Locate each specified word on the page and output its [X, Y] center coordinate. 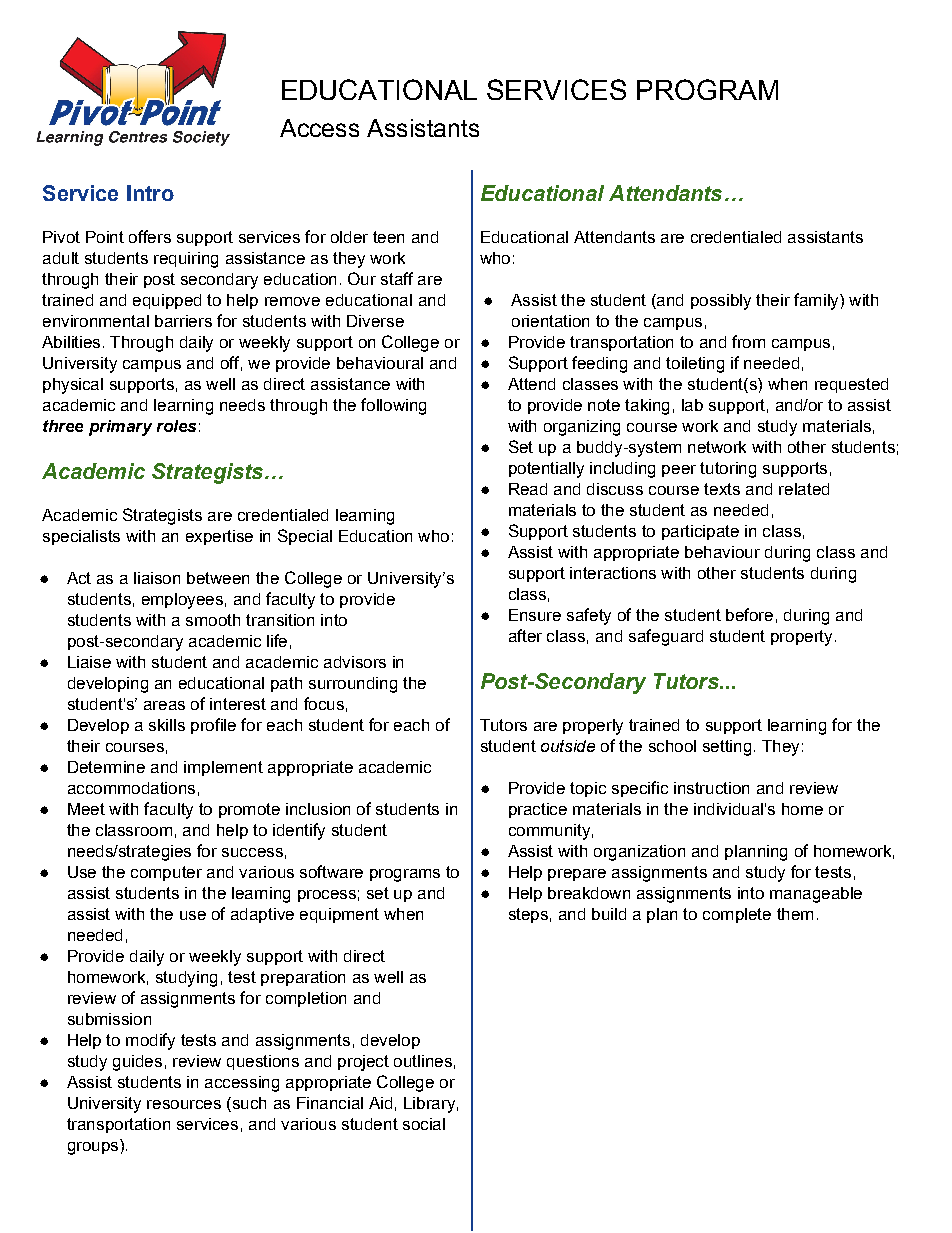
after [525, 635]
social [424, 1124]
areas [164, 705]
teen [388, 237]
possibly [721, 302]
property [801, 638]
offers [150, 236]
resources [184, 1104]
